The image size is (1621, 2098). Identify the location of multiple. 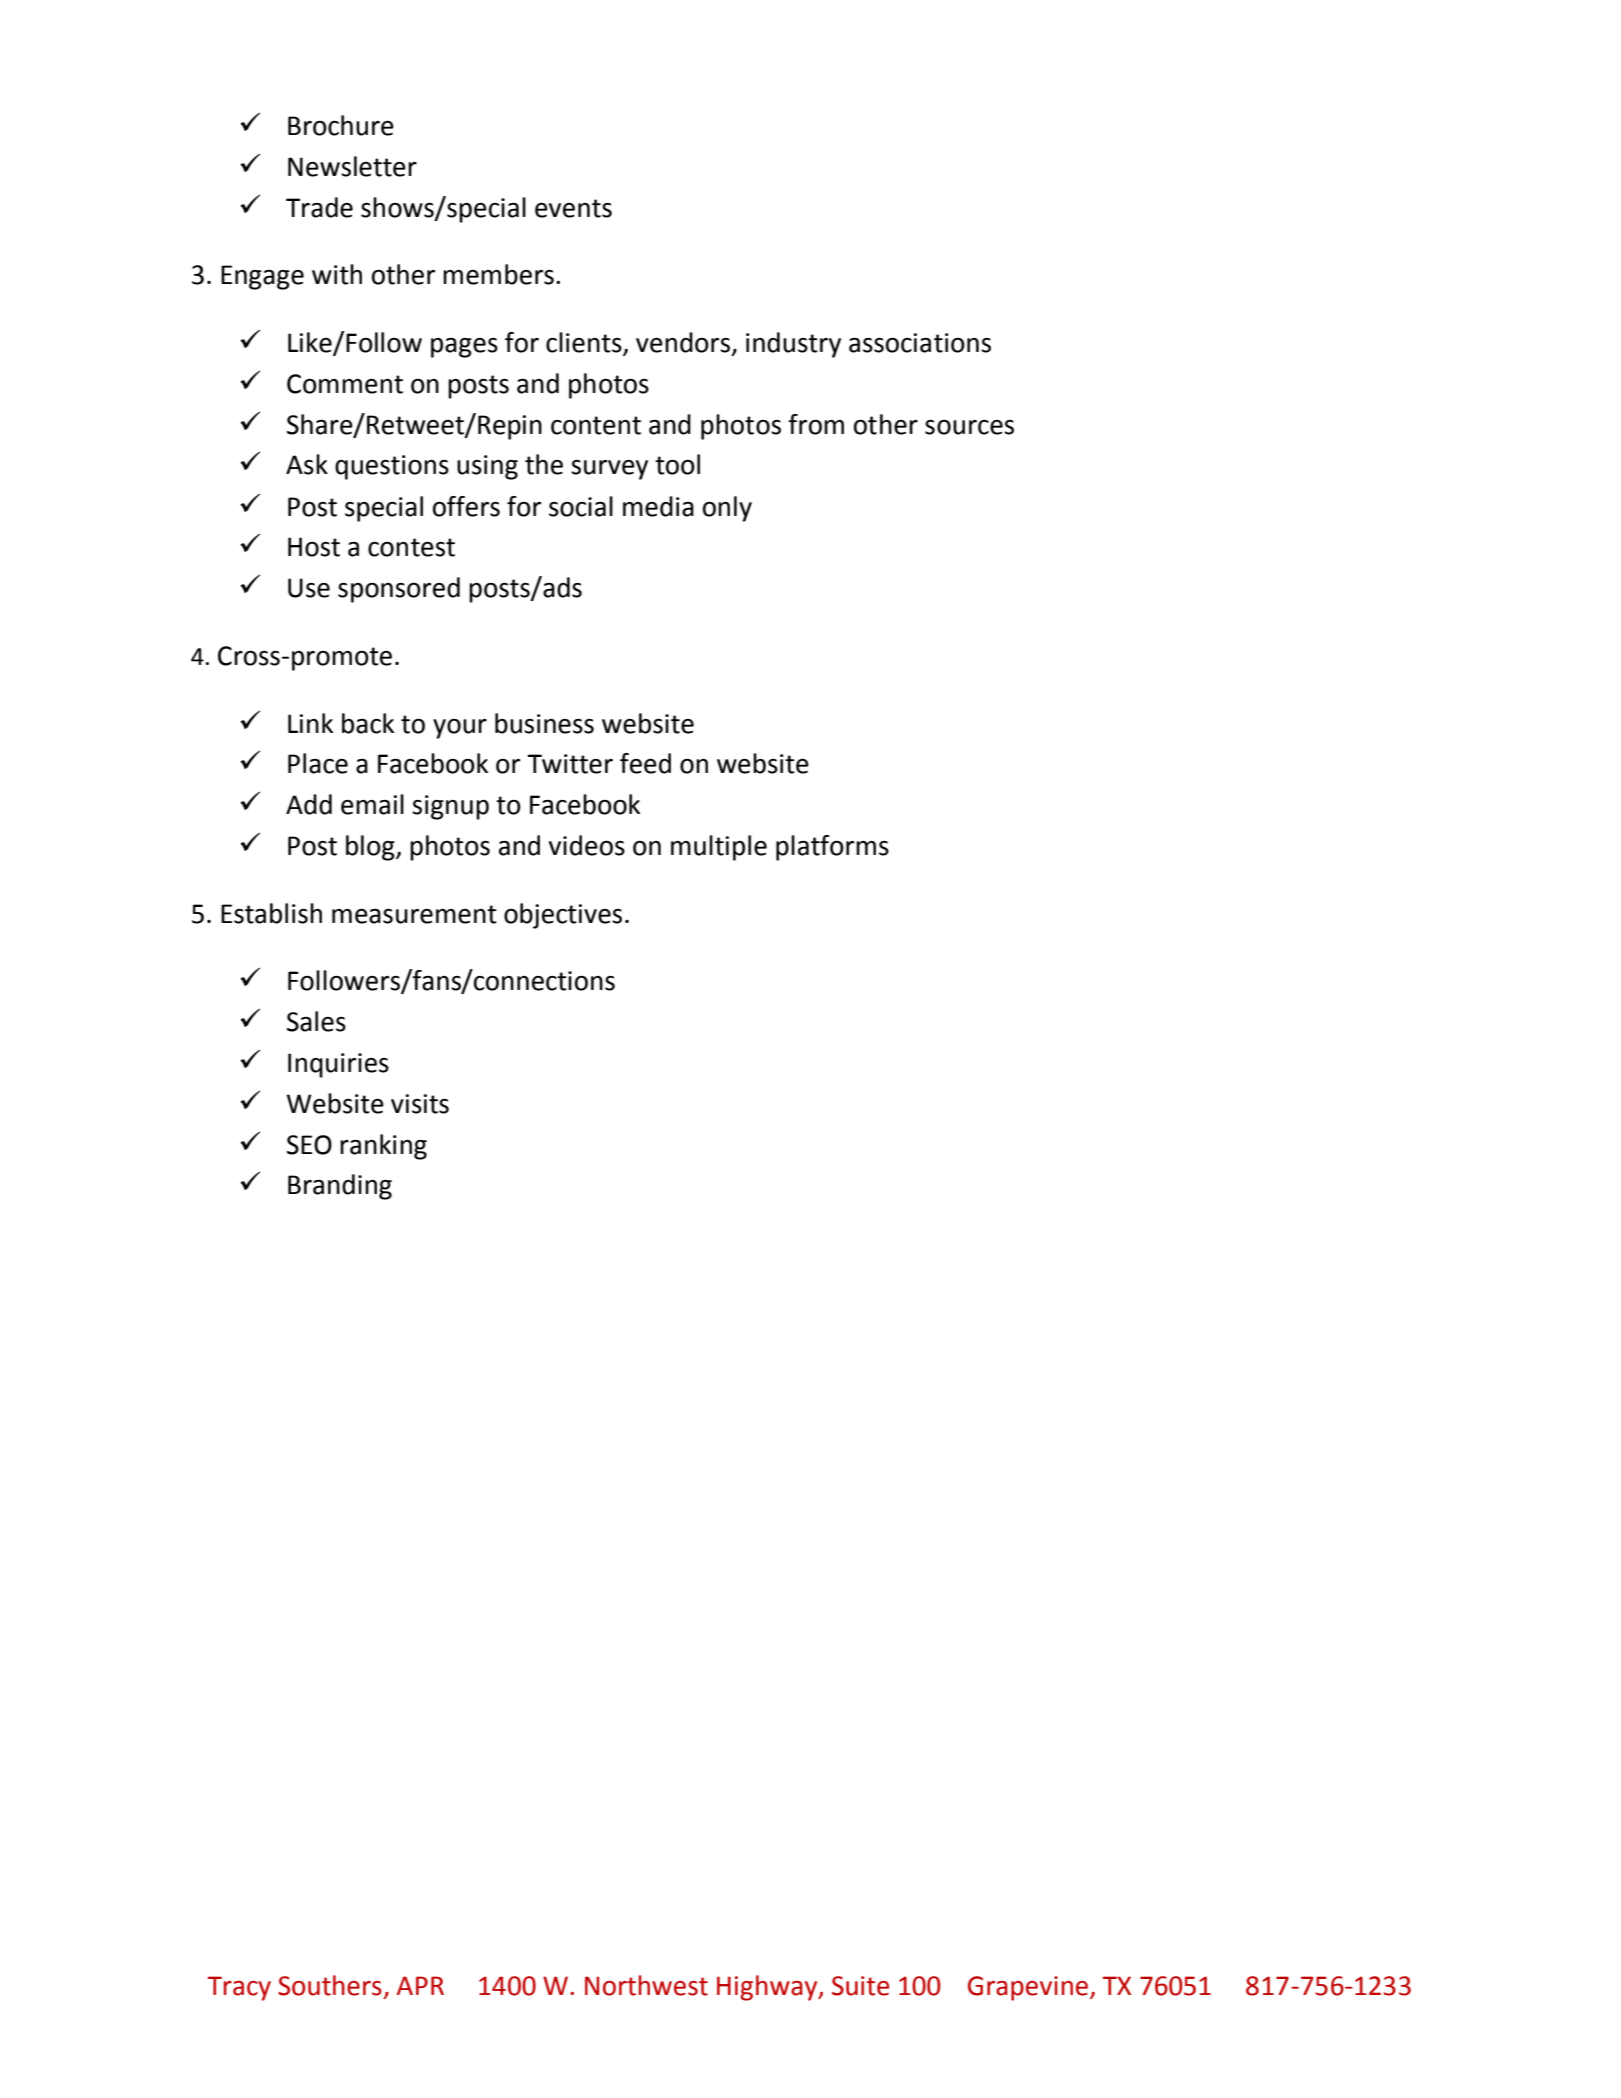
(719, 848).
